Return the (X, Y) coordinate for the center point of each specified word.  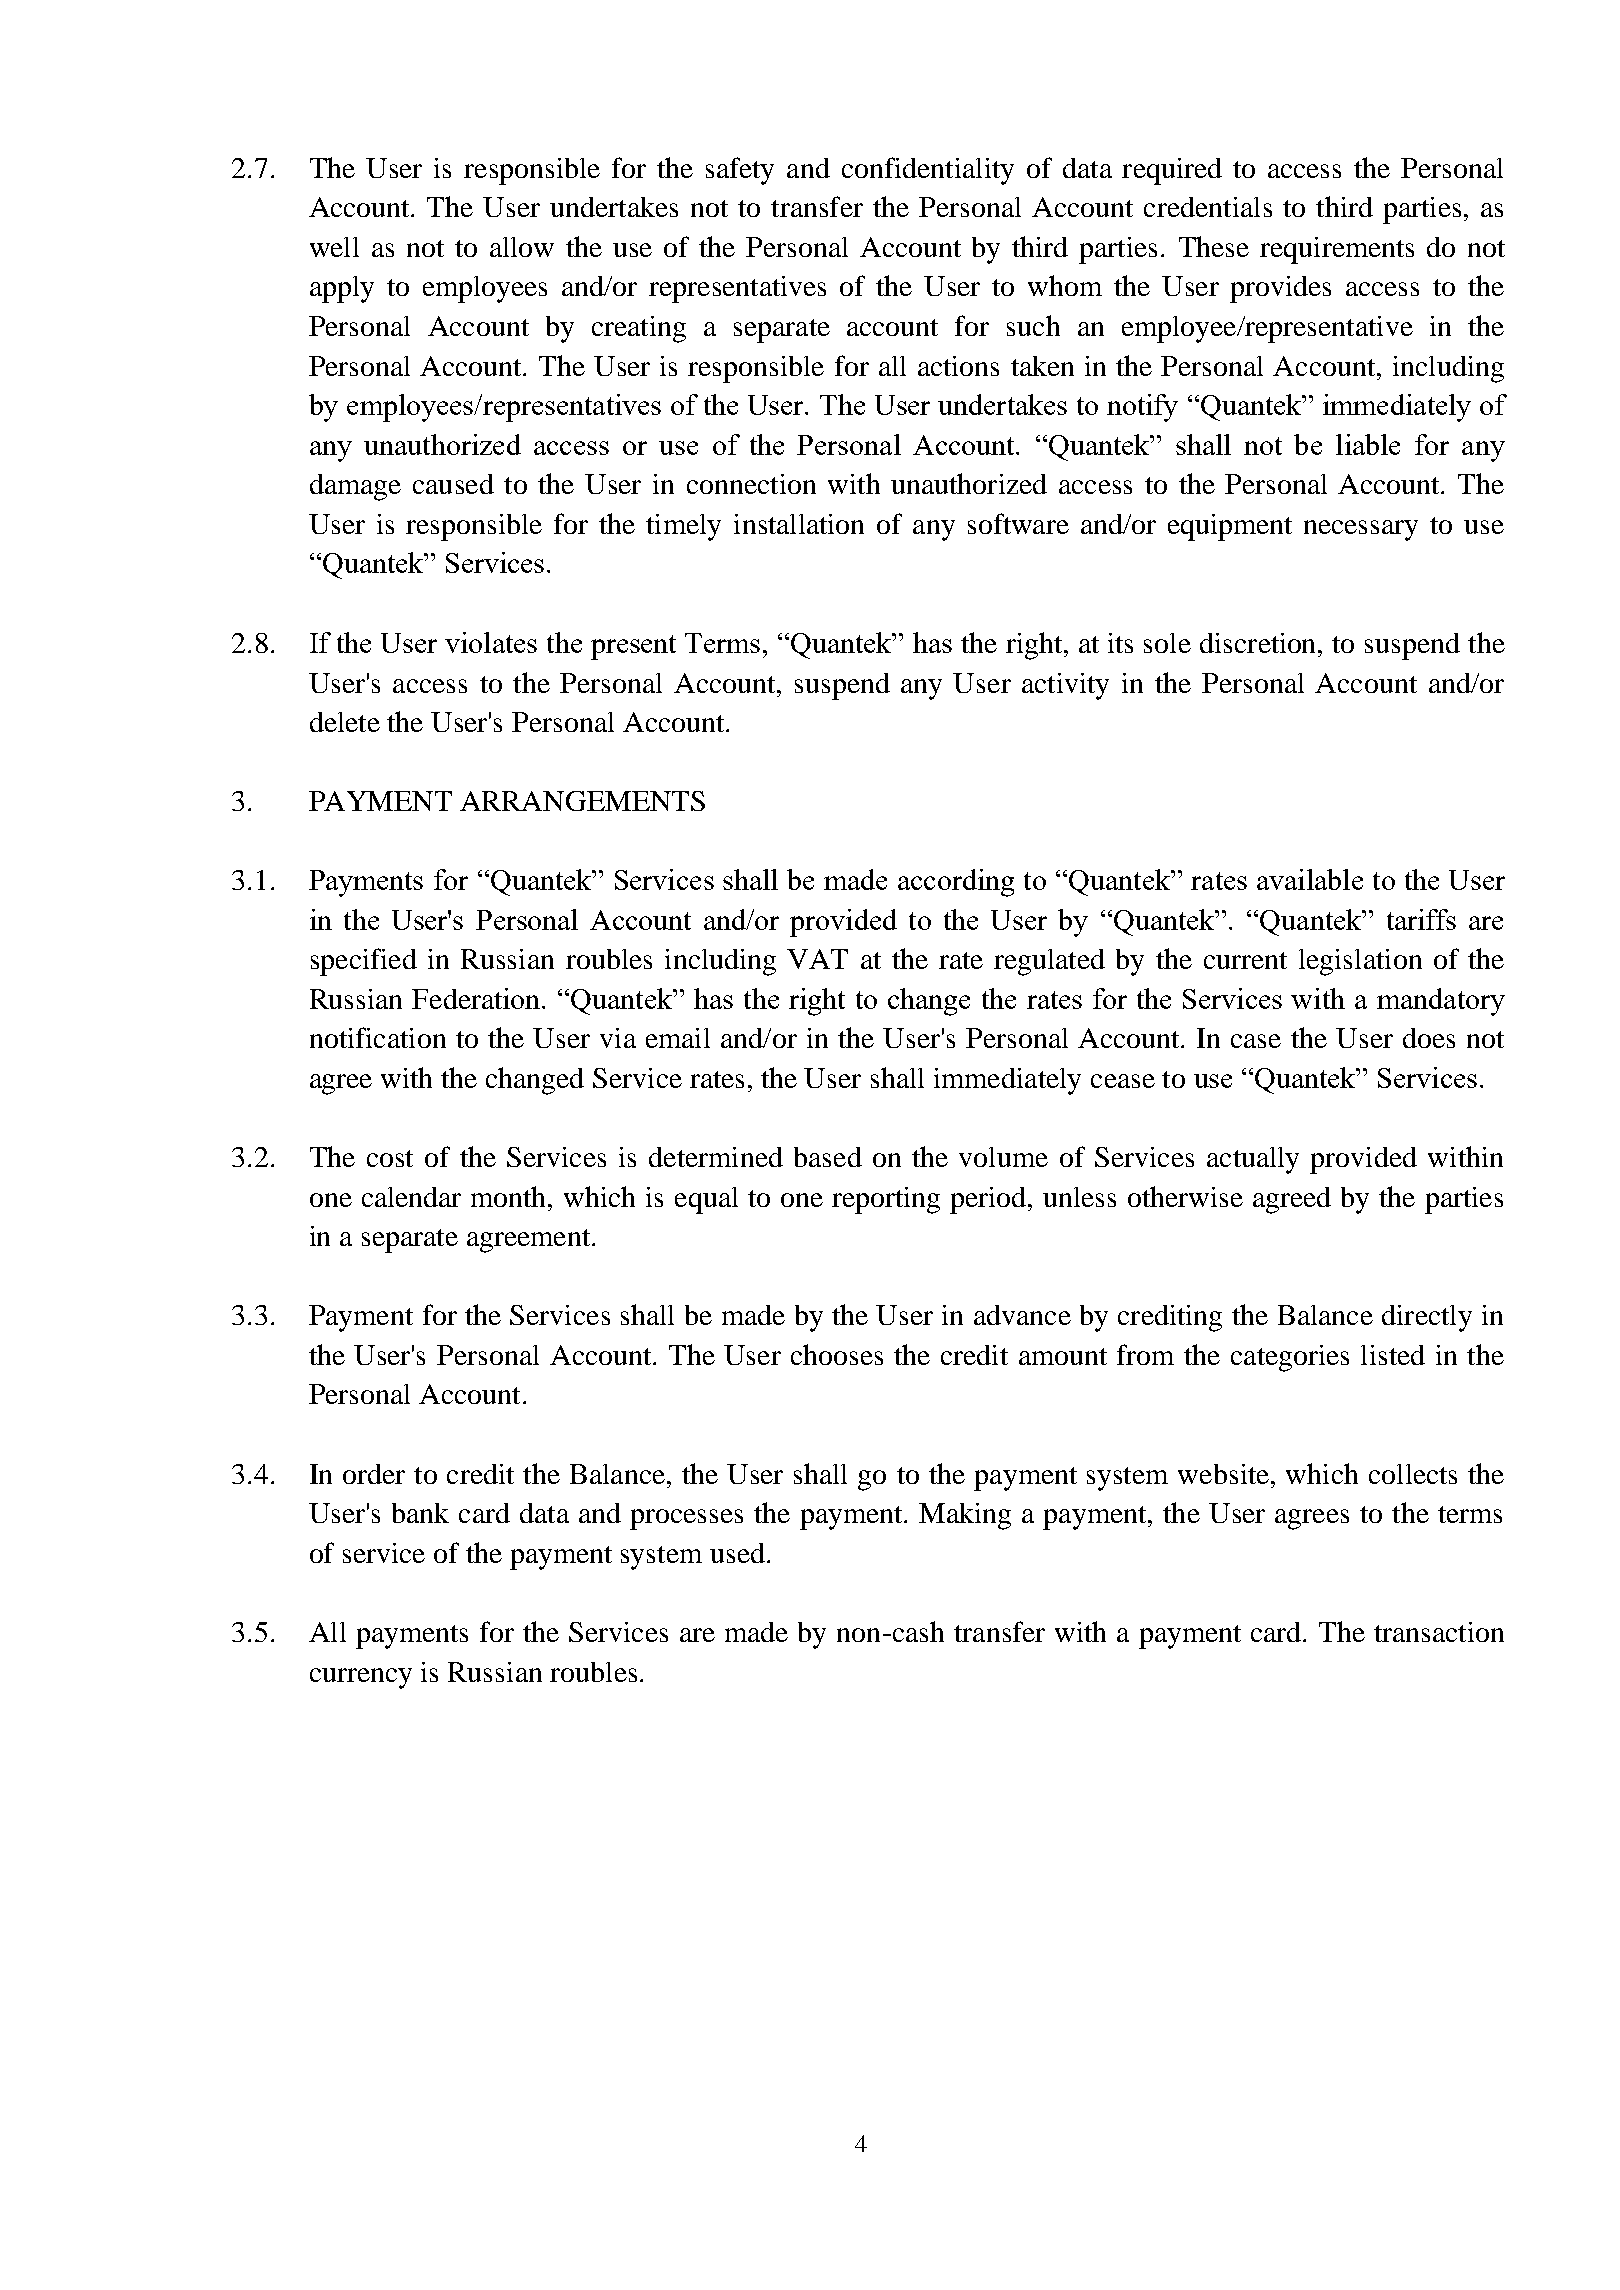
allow (522, 247)
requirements (1337, 250)
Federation (477, 998)
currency (361, 1678)
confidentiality (928, 171)
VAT (817, 959)
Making (965, 1516)
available (1310, 879)
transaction (1439, 1632)
